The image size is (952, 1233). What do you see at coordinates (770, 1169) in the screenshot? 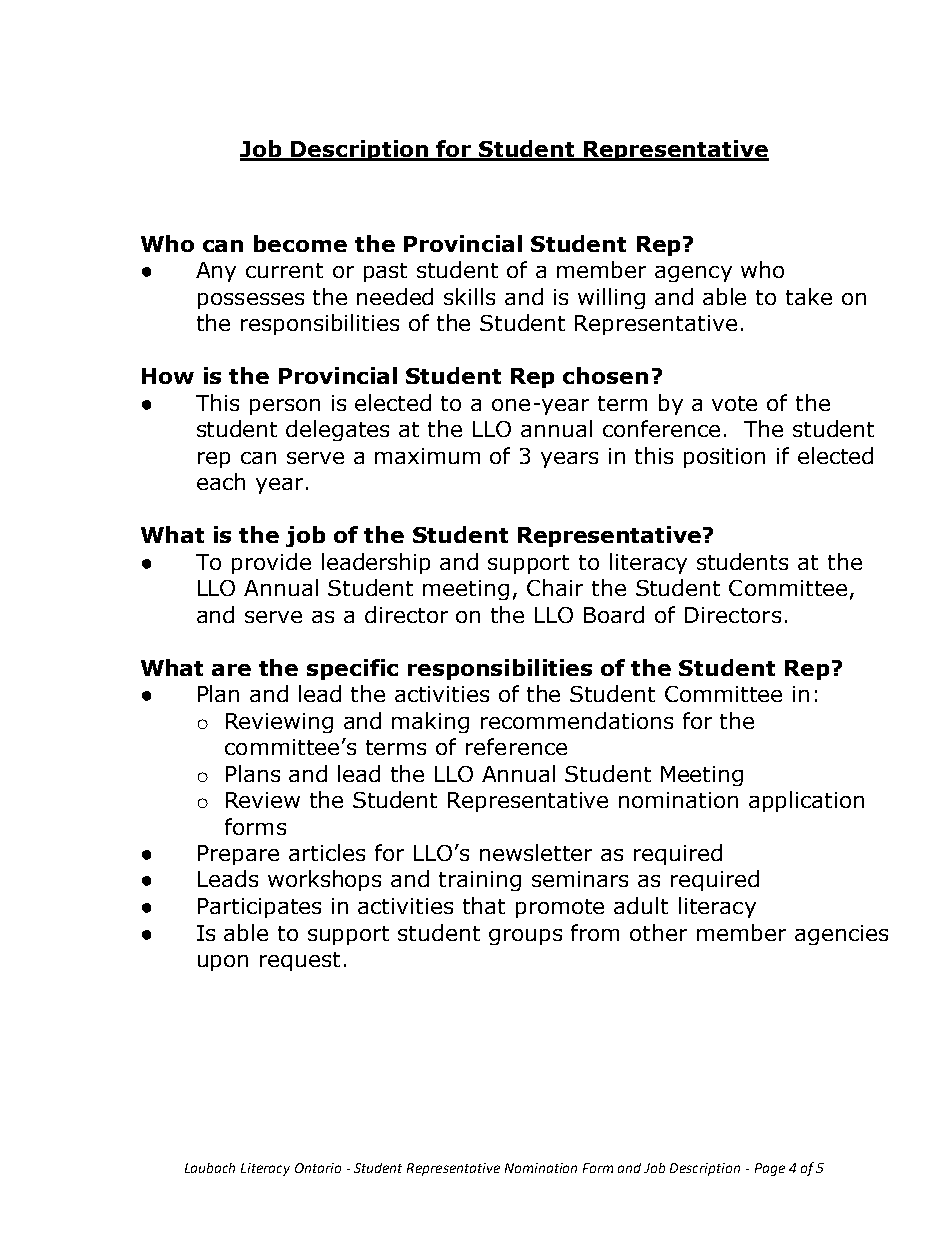
I see `Page` at bounding box center [770, 1169].
